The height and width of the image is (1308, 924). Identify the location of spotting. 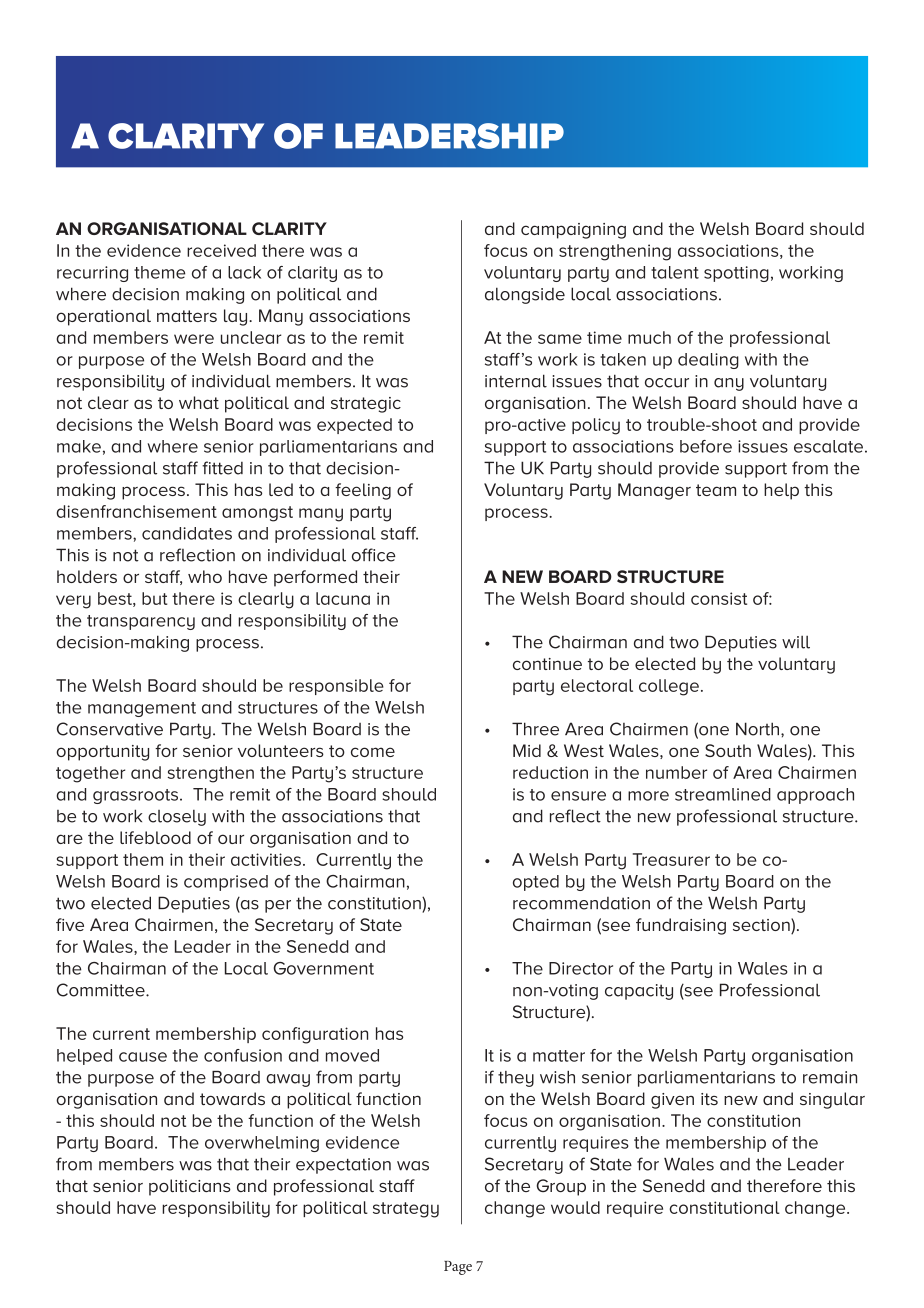
(736, 274).
